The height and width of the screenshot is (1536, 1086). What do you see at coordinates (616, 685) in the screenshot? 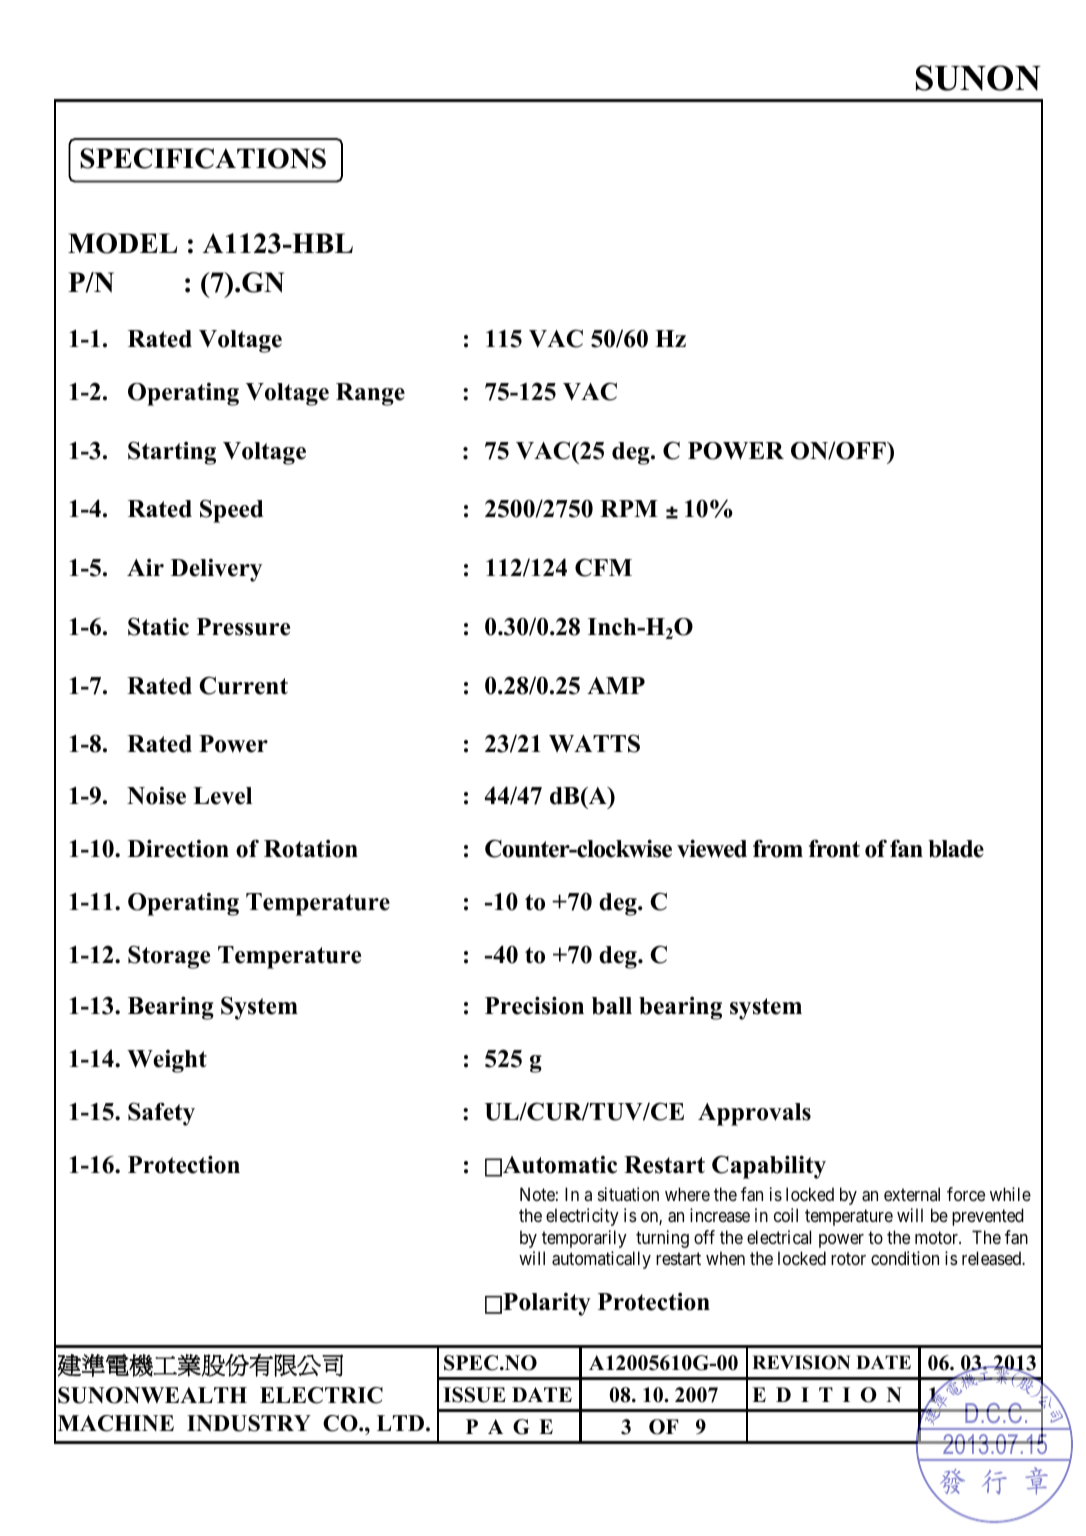
I see `AMP` at bounding box center [616, 685].
